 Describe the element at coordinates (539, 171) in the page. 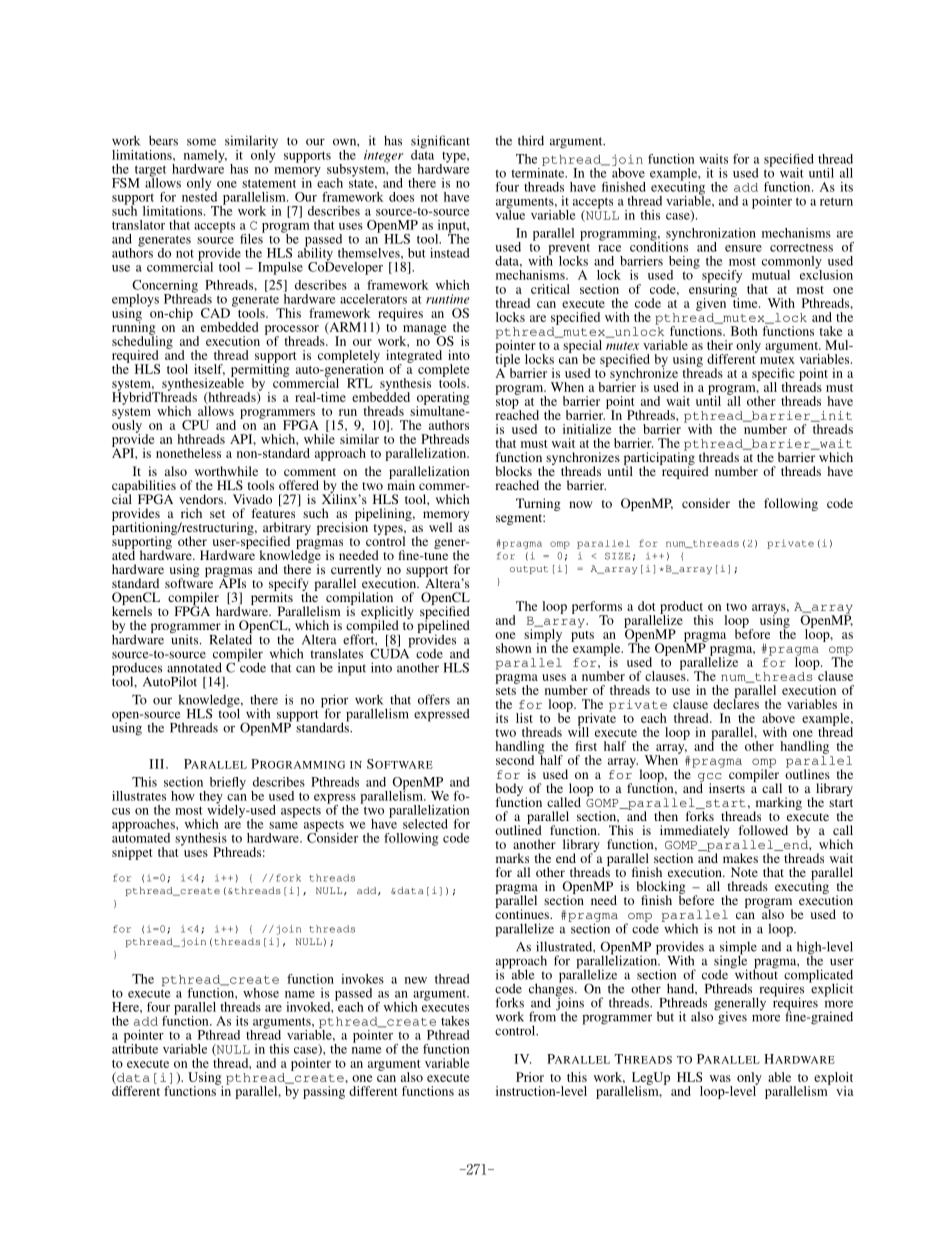

I see `terminate` at that location.
